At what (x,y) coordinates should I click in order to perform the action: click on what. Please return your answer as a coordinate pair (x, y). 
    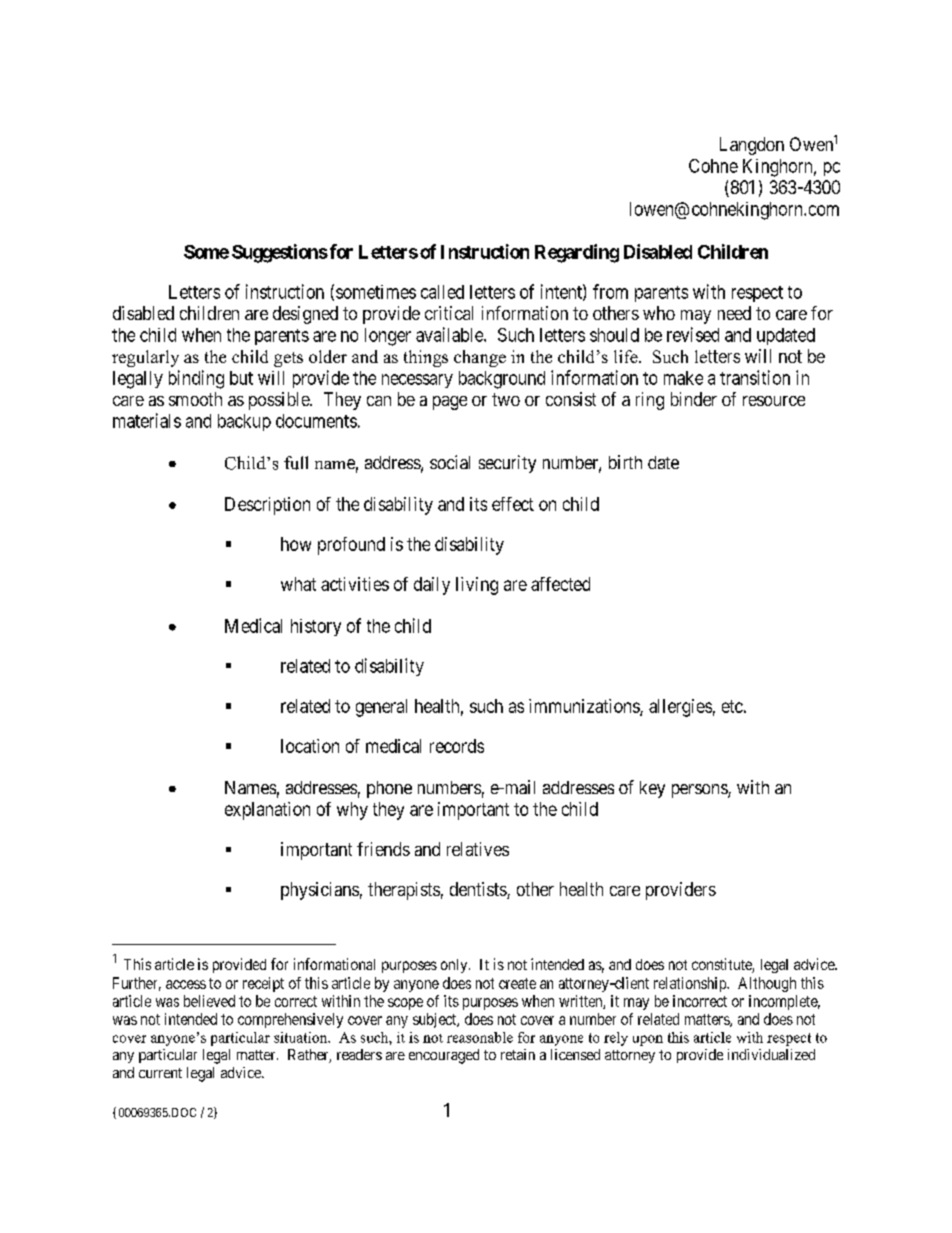
    Looking at the image, I should click on (298, 584).
